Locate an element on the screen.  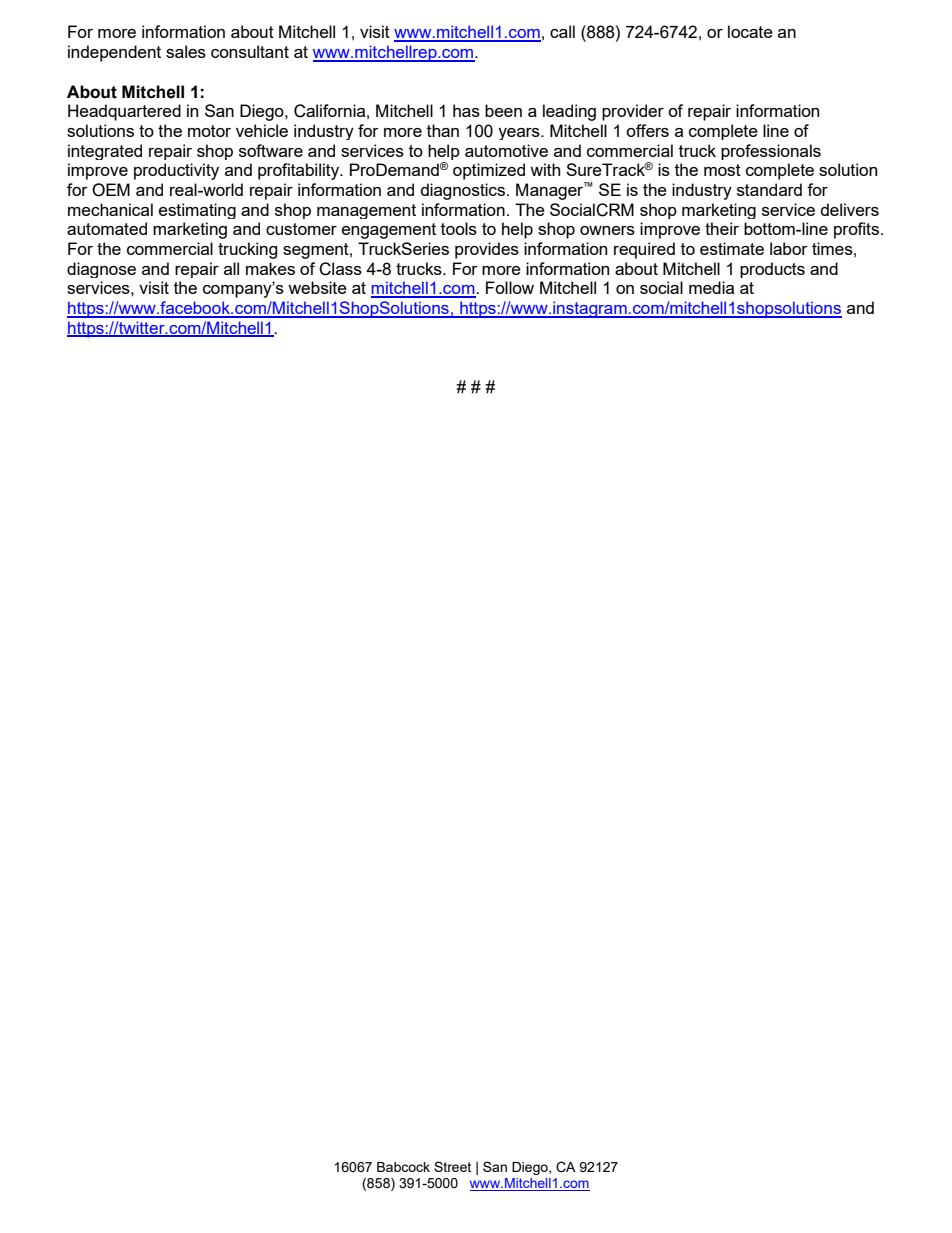
has is located at coordinates (466, 110).
